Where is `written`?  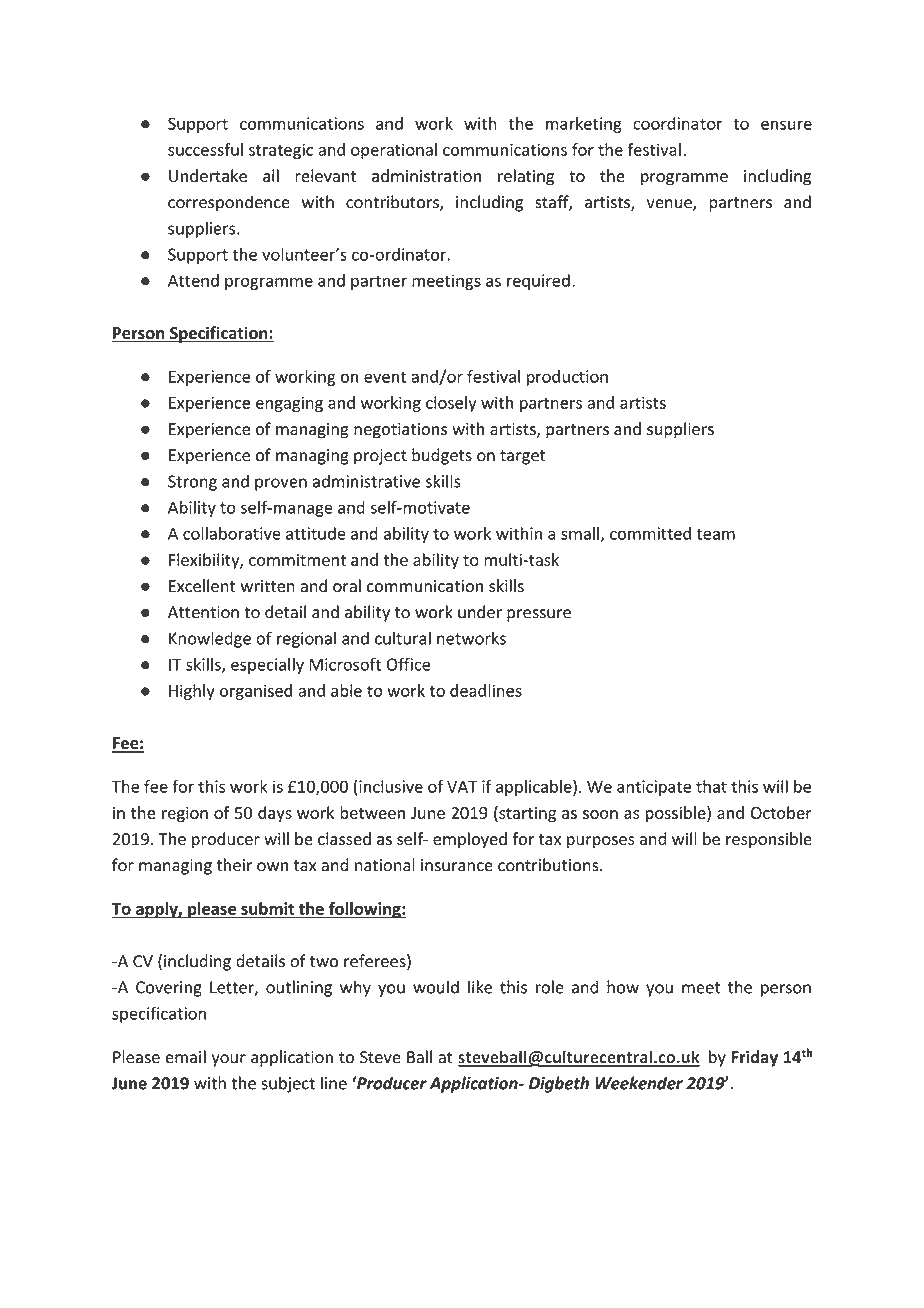
written is located at coordinates (268, 586).
